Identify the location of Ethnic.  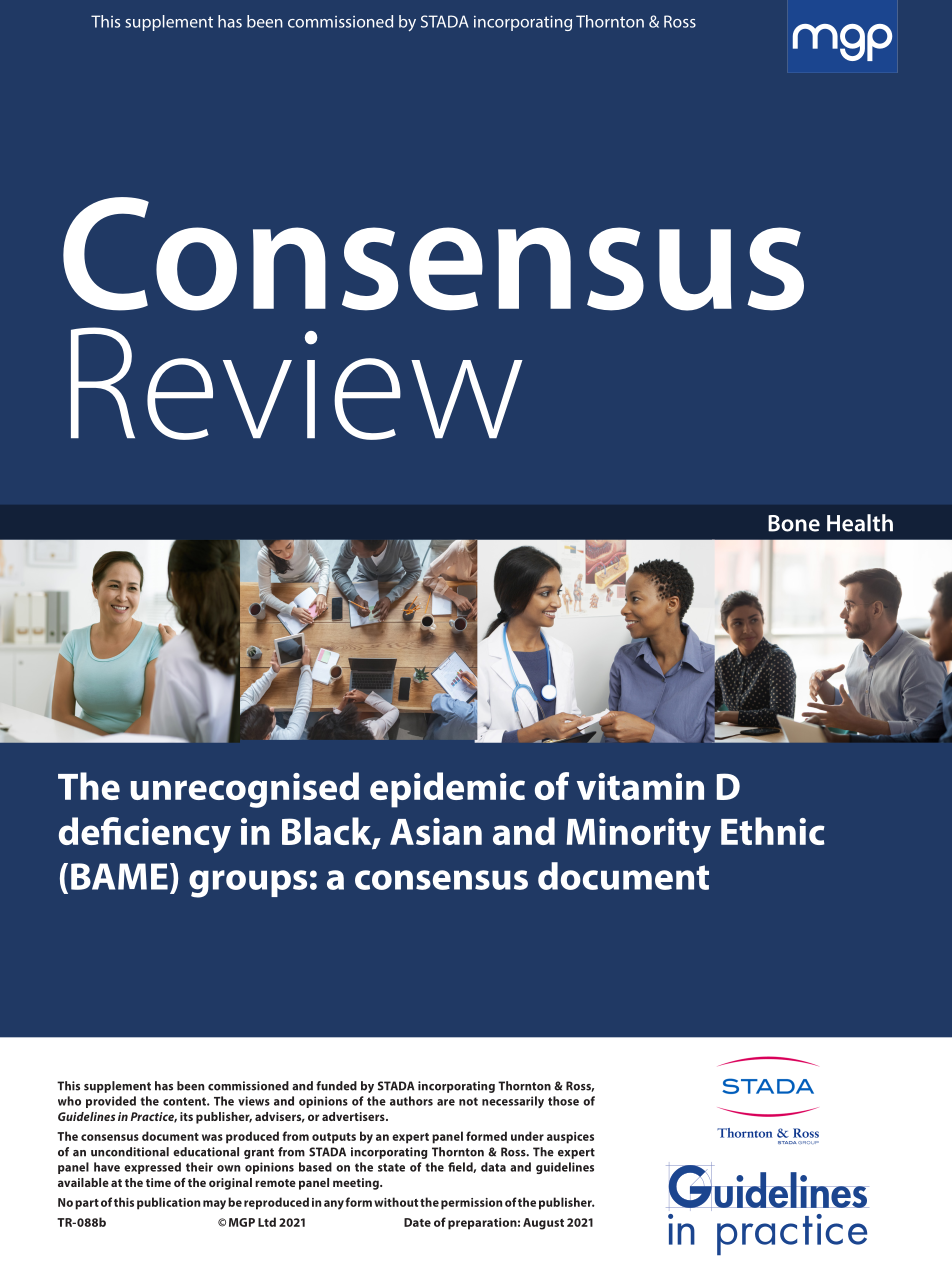
(773, 831).
